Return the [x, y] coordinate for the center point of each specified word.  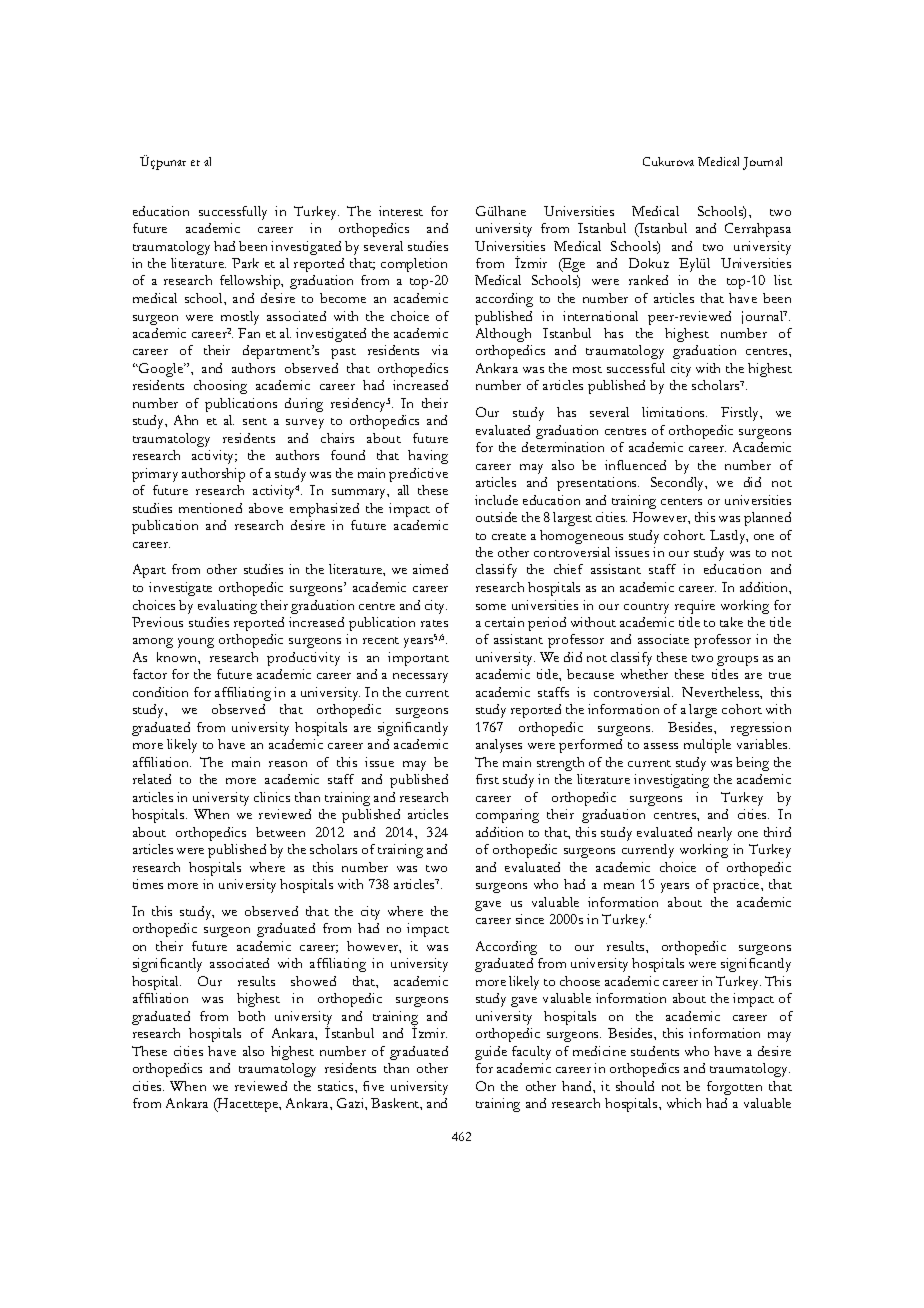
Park [245, 263]
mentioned [210, 508]
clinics [272, 797]
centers [681, 501]
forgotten [734, 1088]
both [251, 1016]
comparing [507, 816]
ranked [648, 280]
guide [491, 1053]
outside [496, 517]
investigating [671, 781]
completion [414, 265]
